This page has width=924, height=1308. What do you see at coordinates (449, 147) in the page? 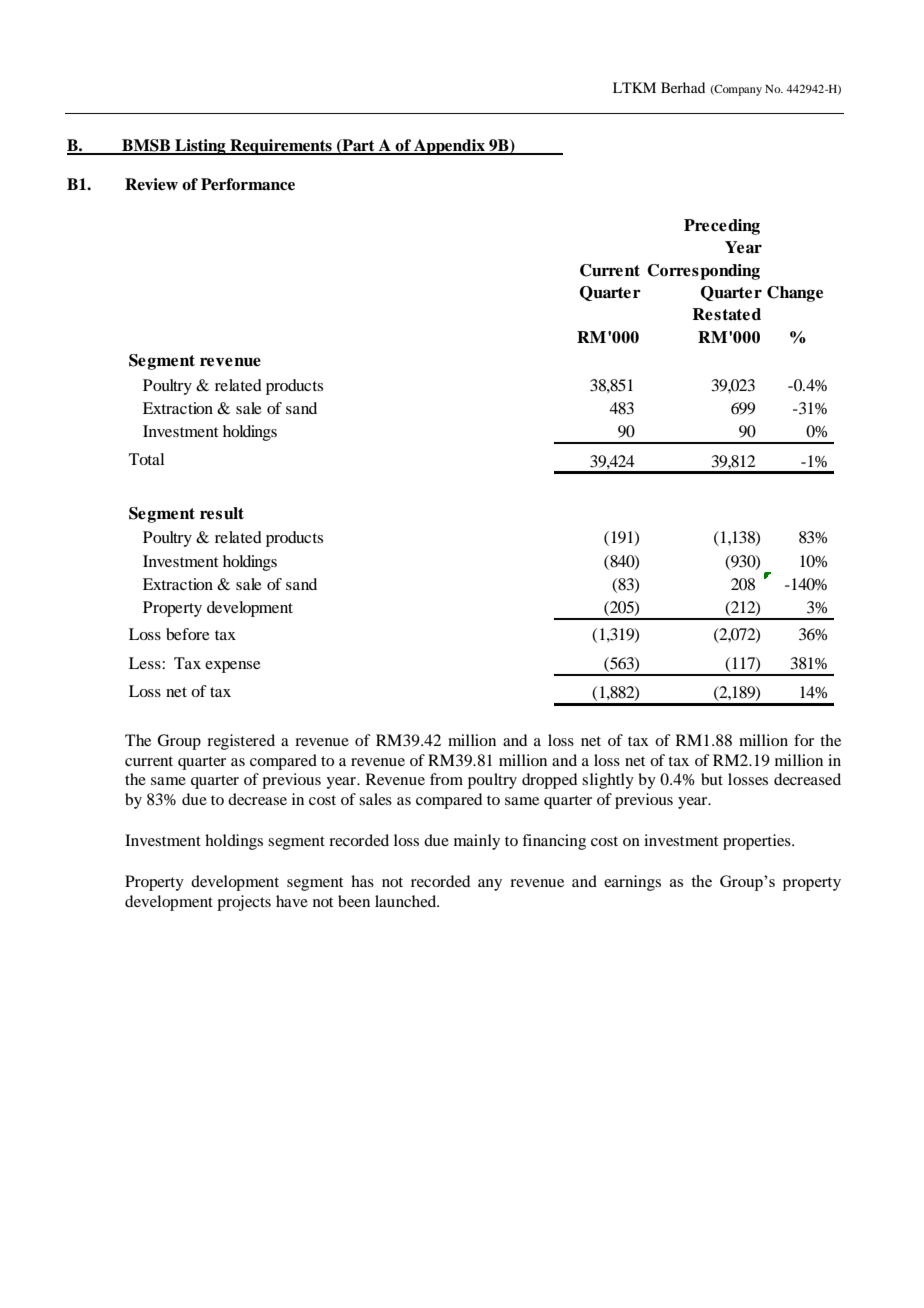
I see `Appendix` at bounding box center [449, 147].
